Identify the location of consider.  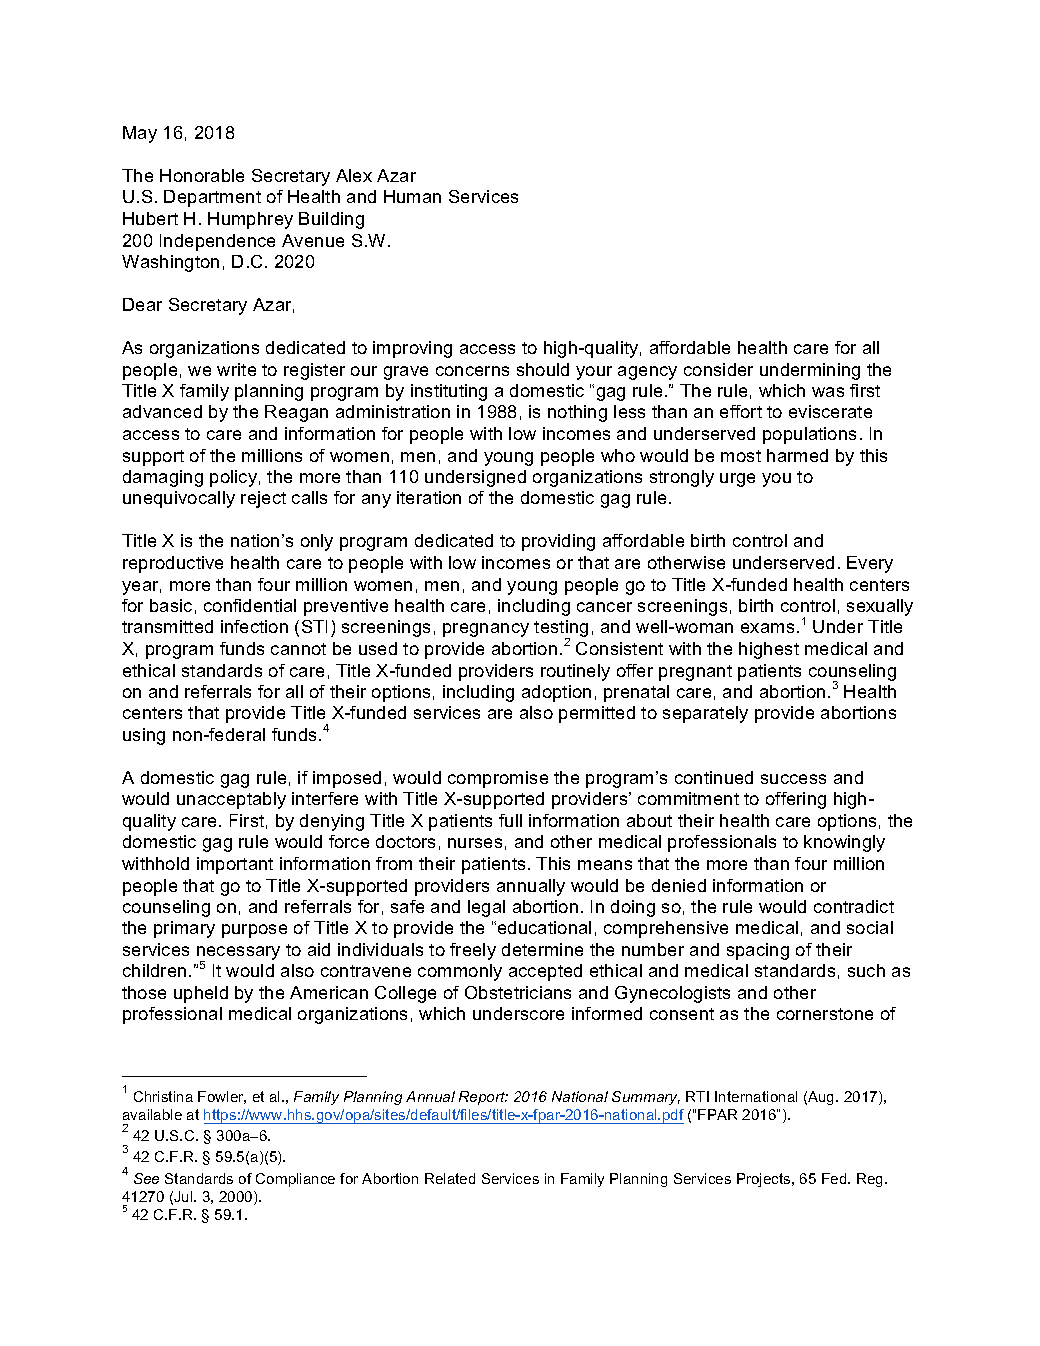
(718, 369).
